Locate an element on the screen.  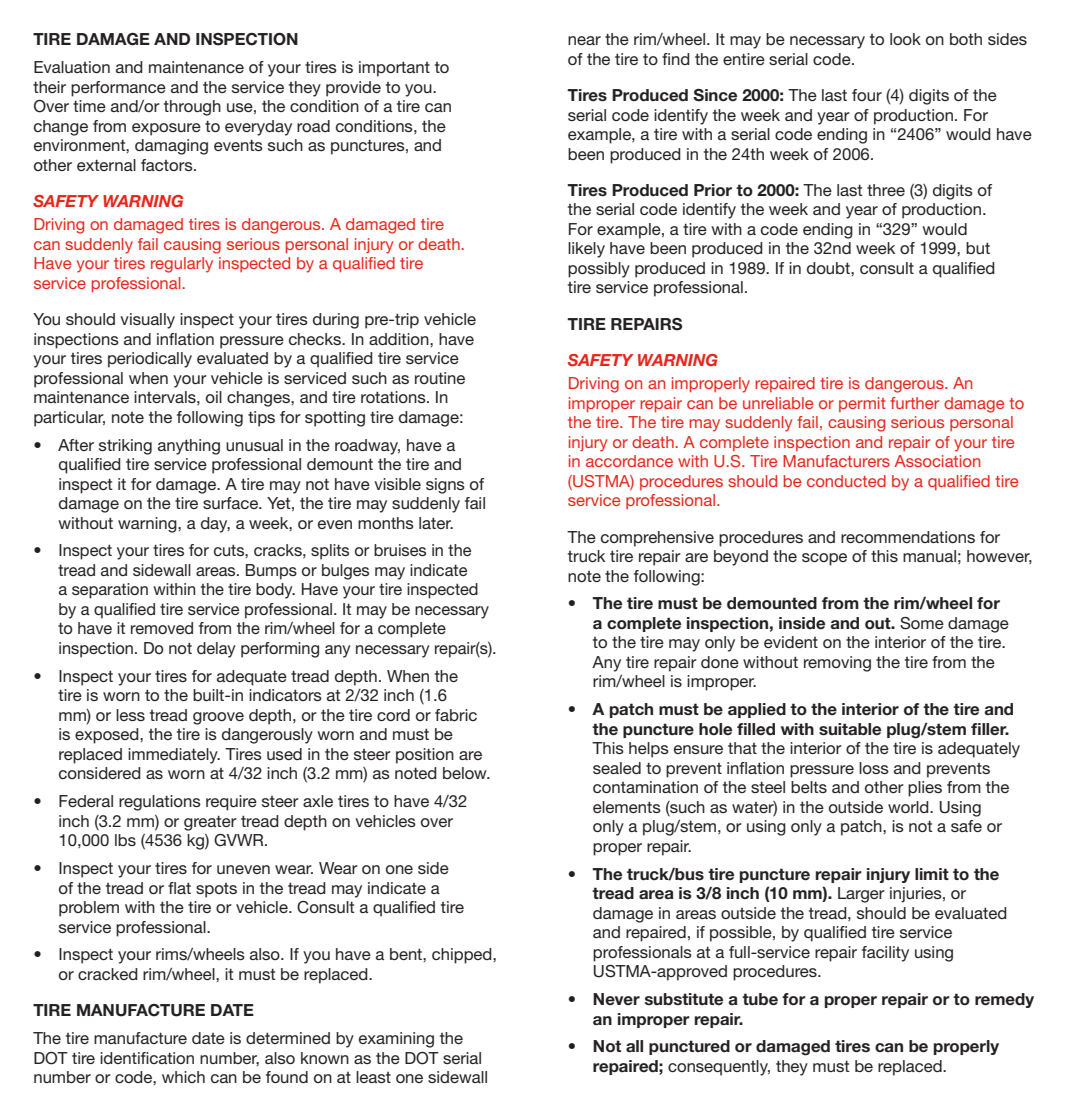
remedy is located at coordinates (1004, 1000).
